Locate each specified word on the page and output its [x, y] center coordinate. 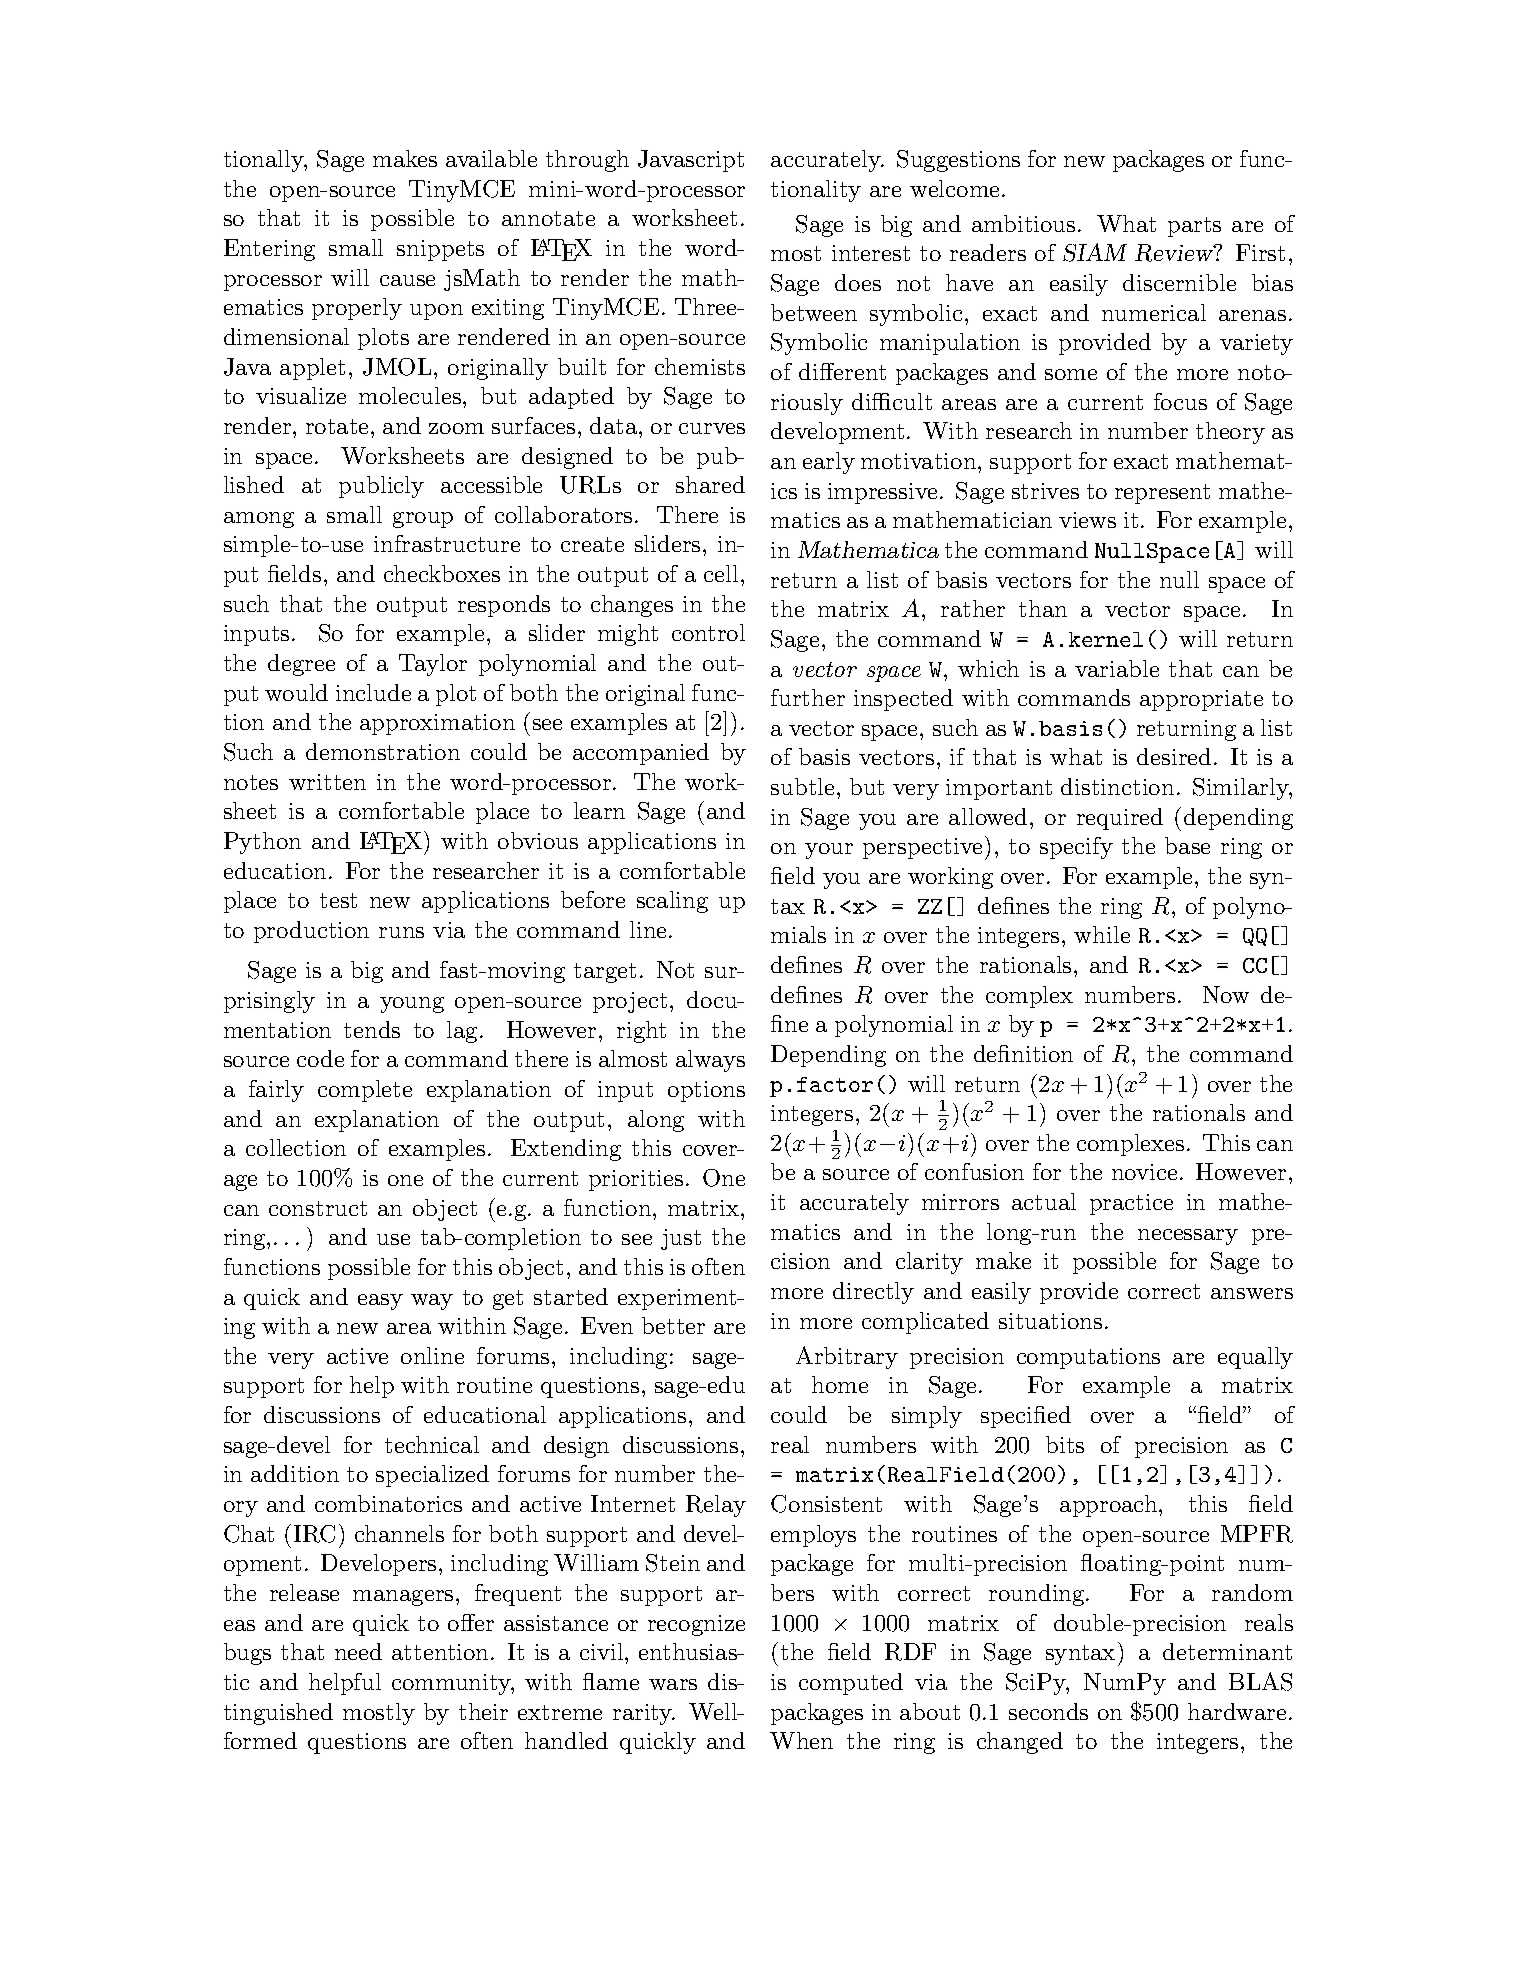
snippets [440, 250]
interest [871, 253]
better [673, 1325]
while [1102, 934]
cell [721, 573]
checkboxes [442, 573]
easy [380, 1302]
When [801, 1740]
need [358, 1651]
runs [401, 932]
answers [1252, 1293]
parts [1194, 227]
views [1087, 520]
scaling [672, 902]
